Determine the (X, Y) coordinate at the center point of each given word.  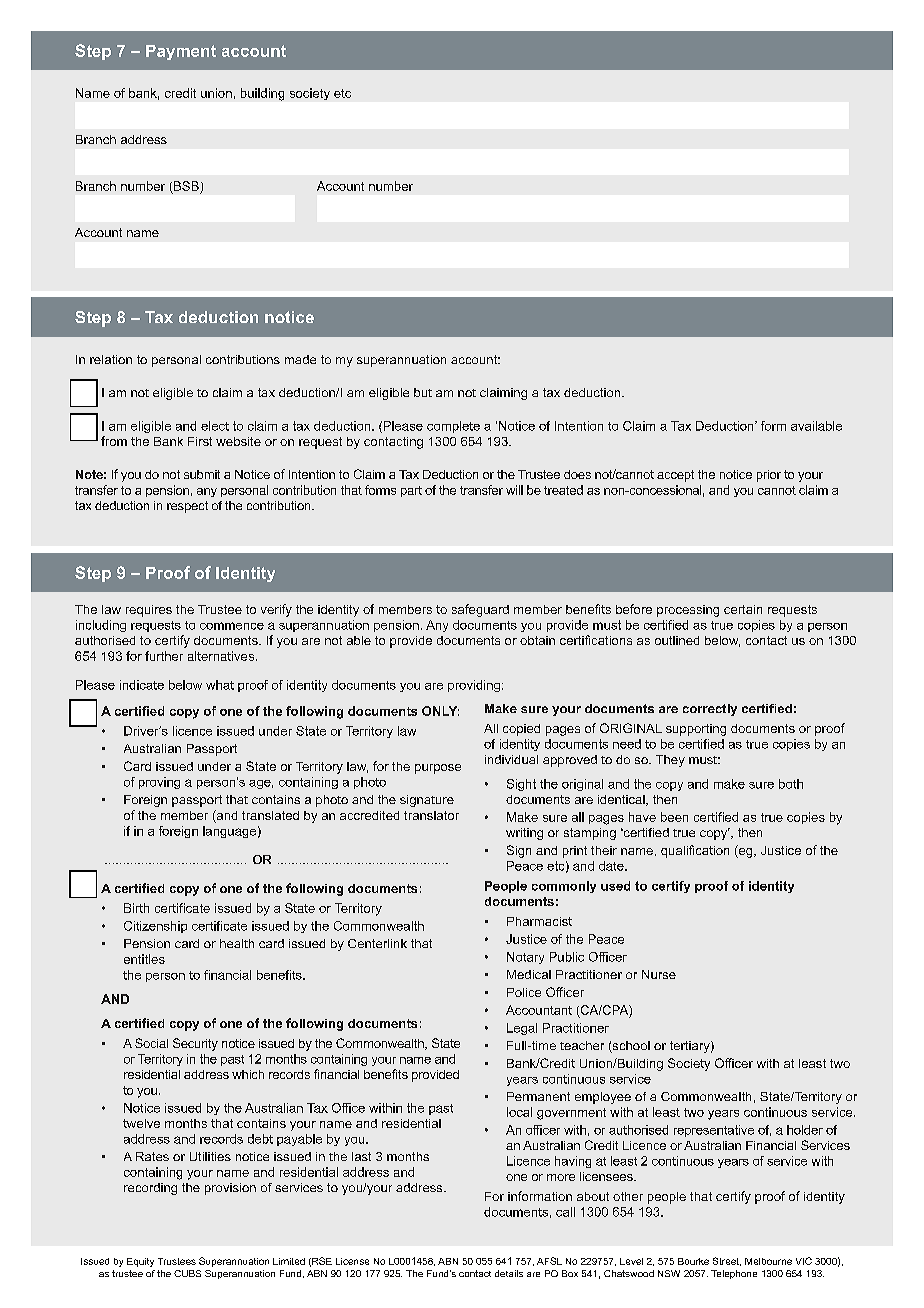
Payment (181, 52)
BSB (186, 186)
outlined (677, 640)
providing (474, 686)
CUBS (187, 1273)
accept (675, 476)
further (164, 656)
